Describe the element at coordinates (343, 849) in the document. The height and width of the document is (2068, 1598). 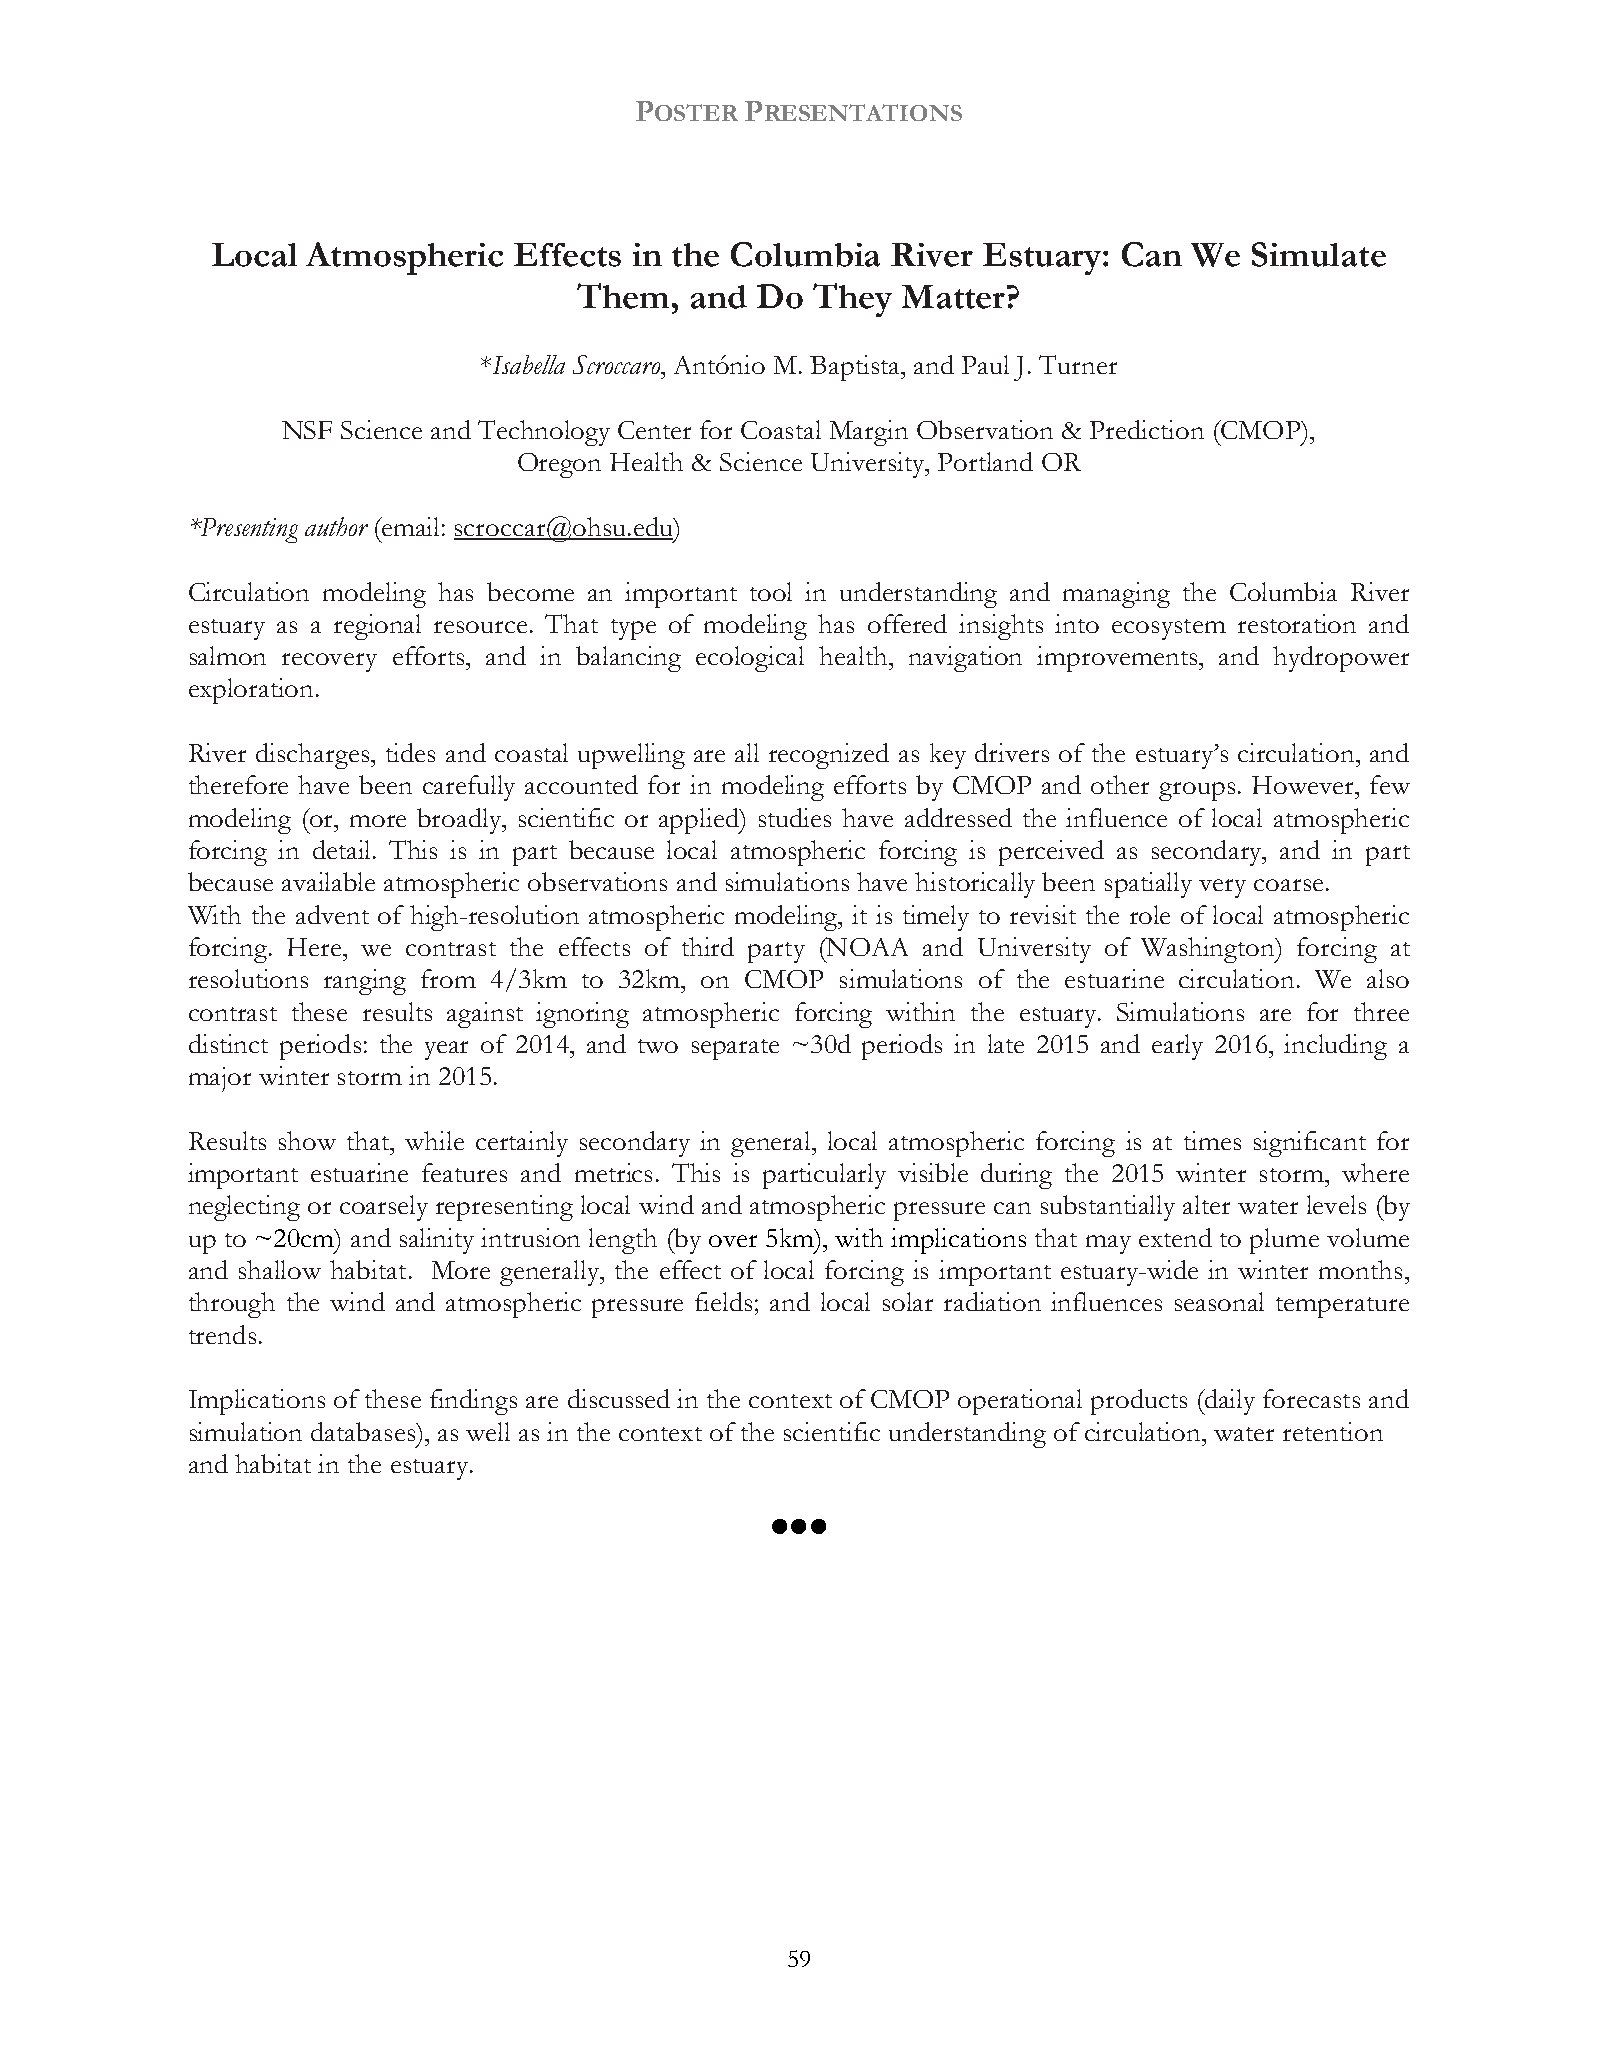
I see `detail` at that location.
